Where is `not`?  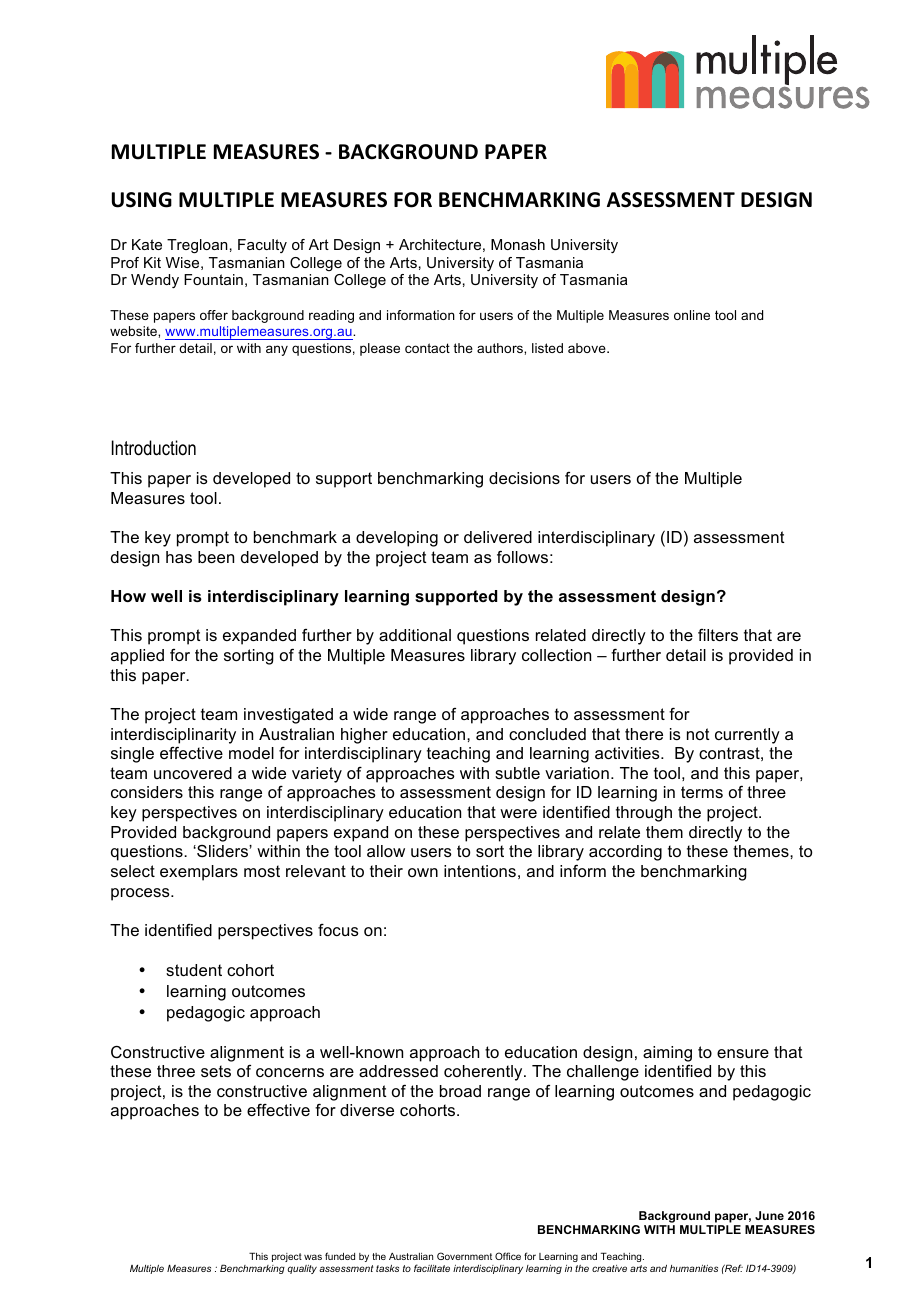 not is located at coordinates (698, 734).
